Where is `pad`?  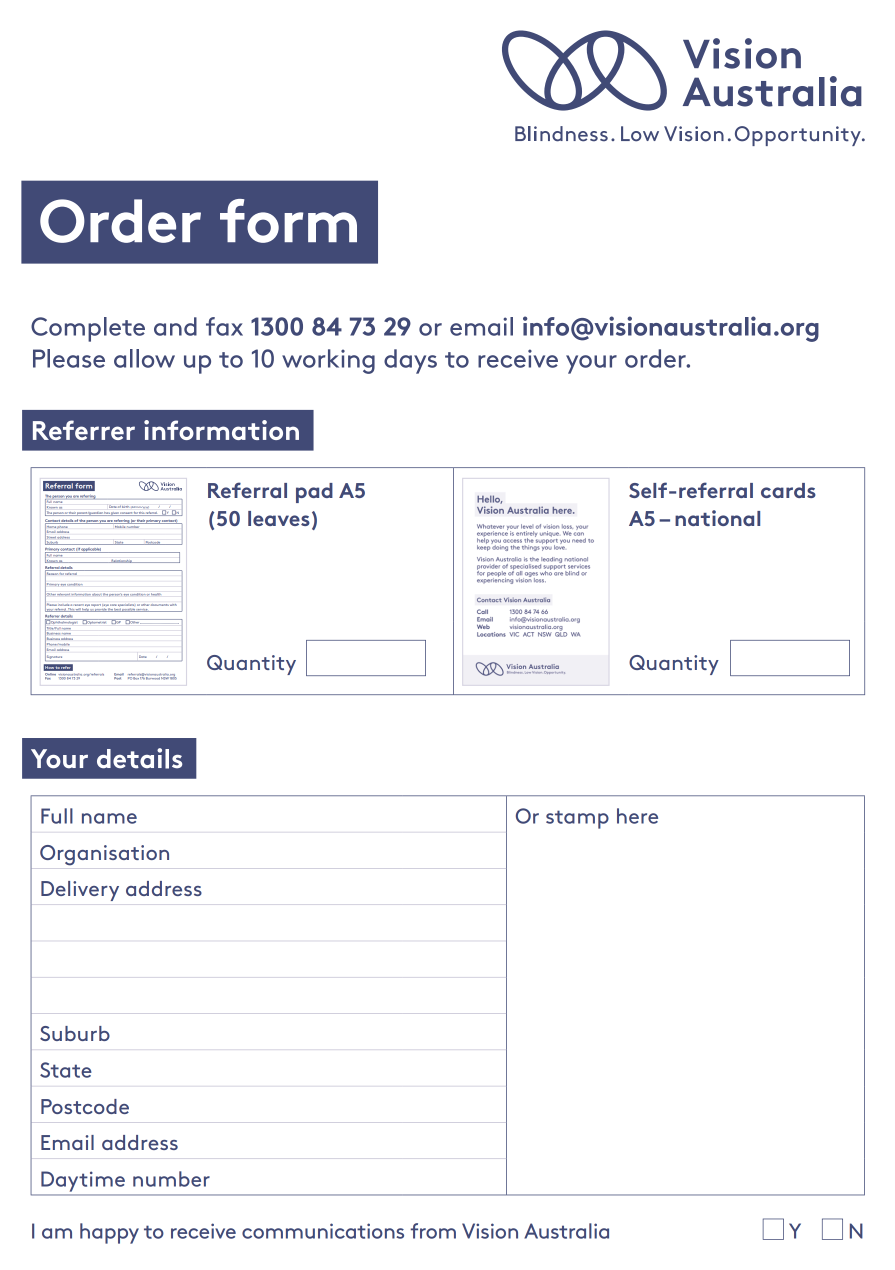
pad is located at coordinates (314, 493).
